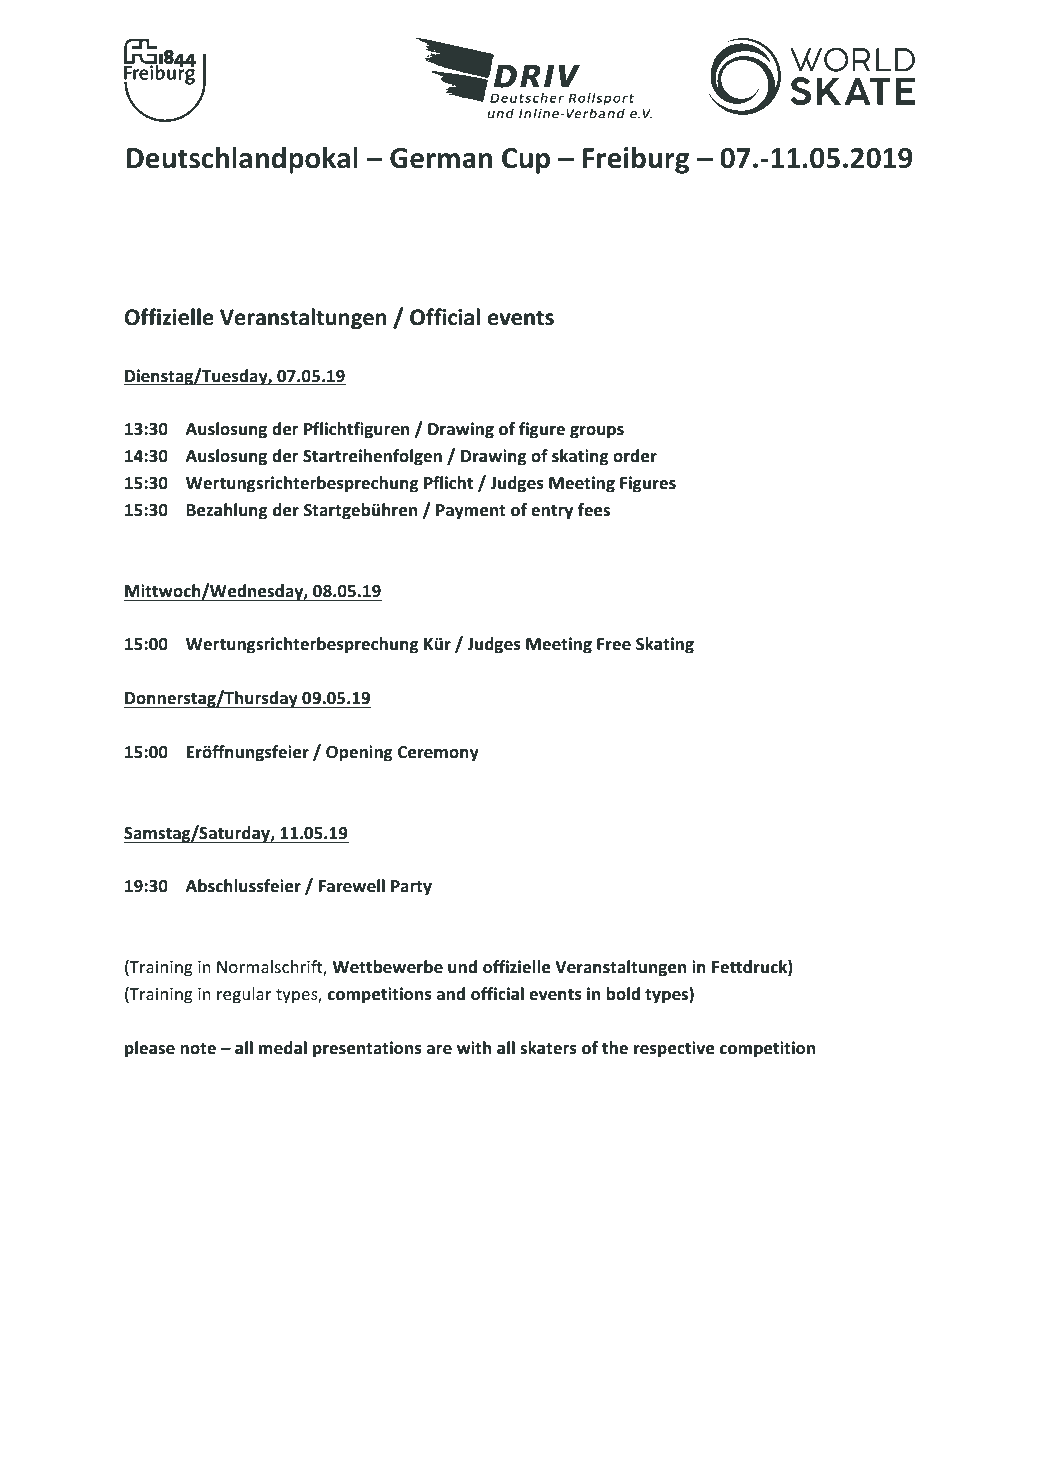  I want to click on Payment, so click(471, 512).
